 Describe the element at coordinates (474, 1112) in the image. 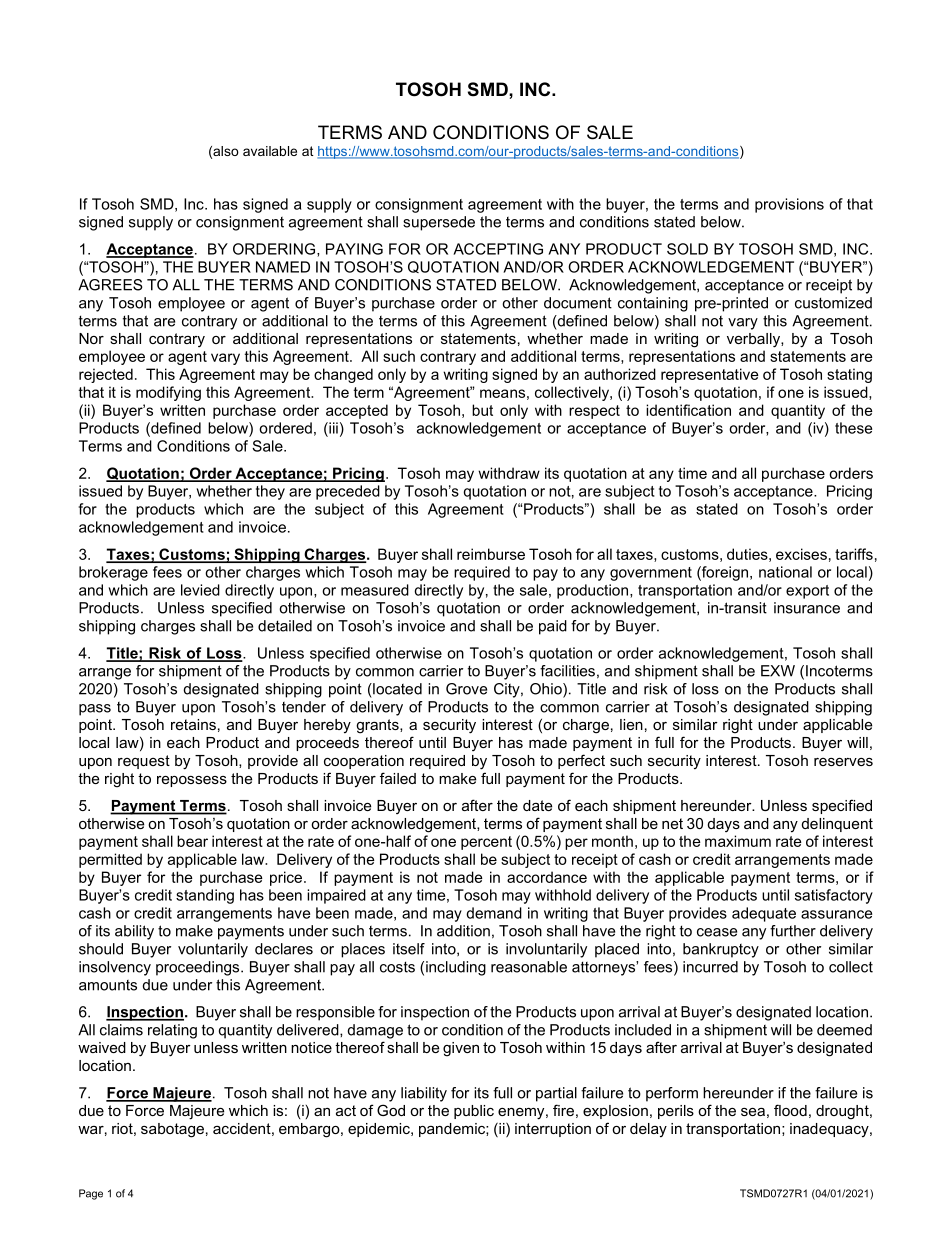

I see `public` at that location.
